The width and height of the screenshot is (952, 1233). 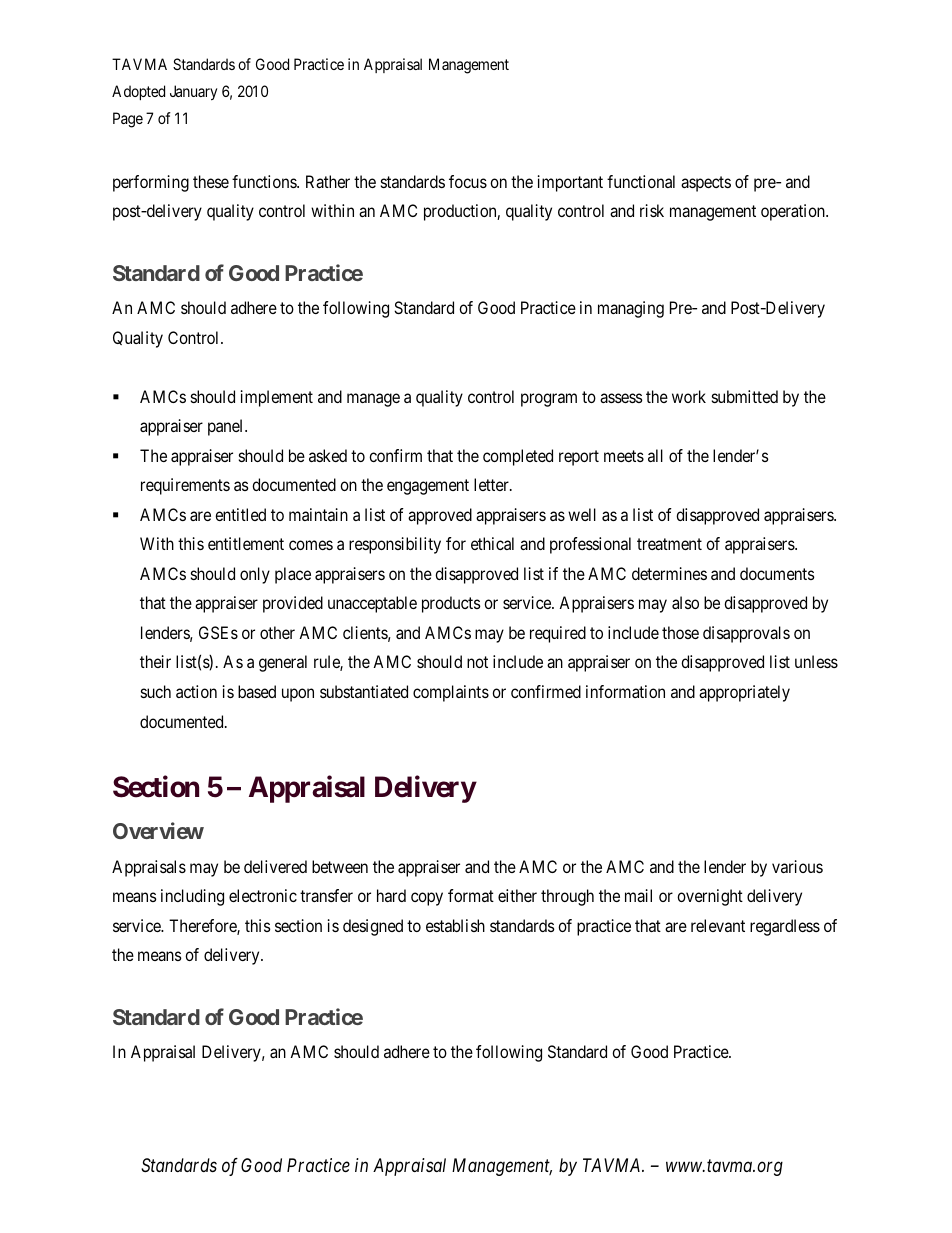 What do you see at coordinates (468, 181) in the screenshot?
I see `focus` at bounding box center [468, 181].
